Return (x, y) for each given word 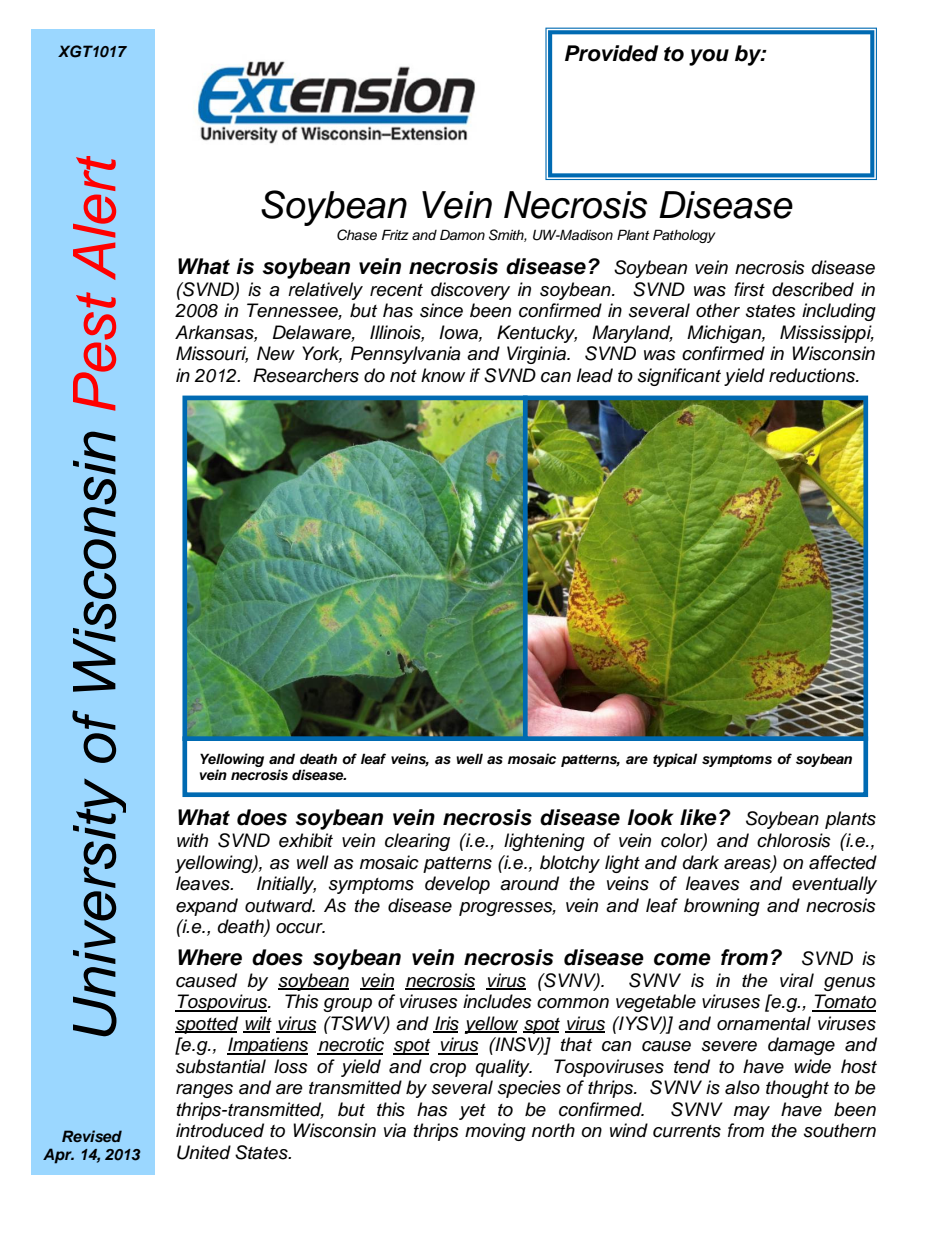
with (192, 840)
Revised (92, 1136)
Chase (357, 235)
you (709, 57)
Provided (611, 53)
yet (472, 1112)
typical (675, 760)
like (698, 817)
